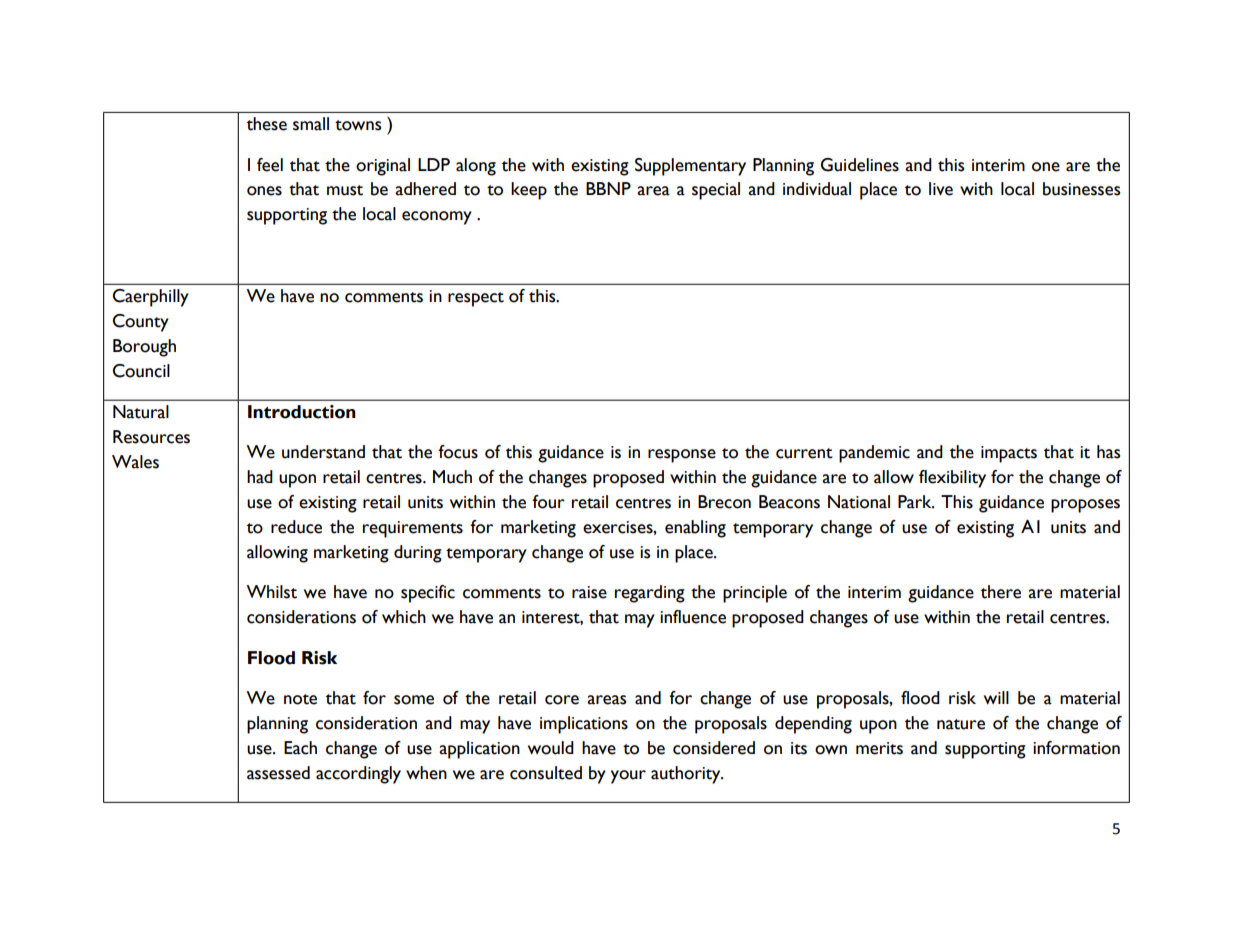  What do you see at coordinates (144, 348) in the screenshot?
I see `Borough` at bounding box center [144, 348].
